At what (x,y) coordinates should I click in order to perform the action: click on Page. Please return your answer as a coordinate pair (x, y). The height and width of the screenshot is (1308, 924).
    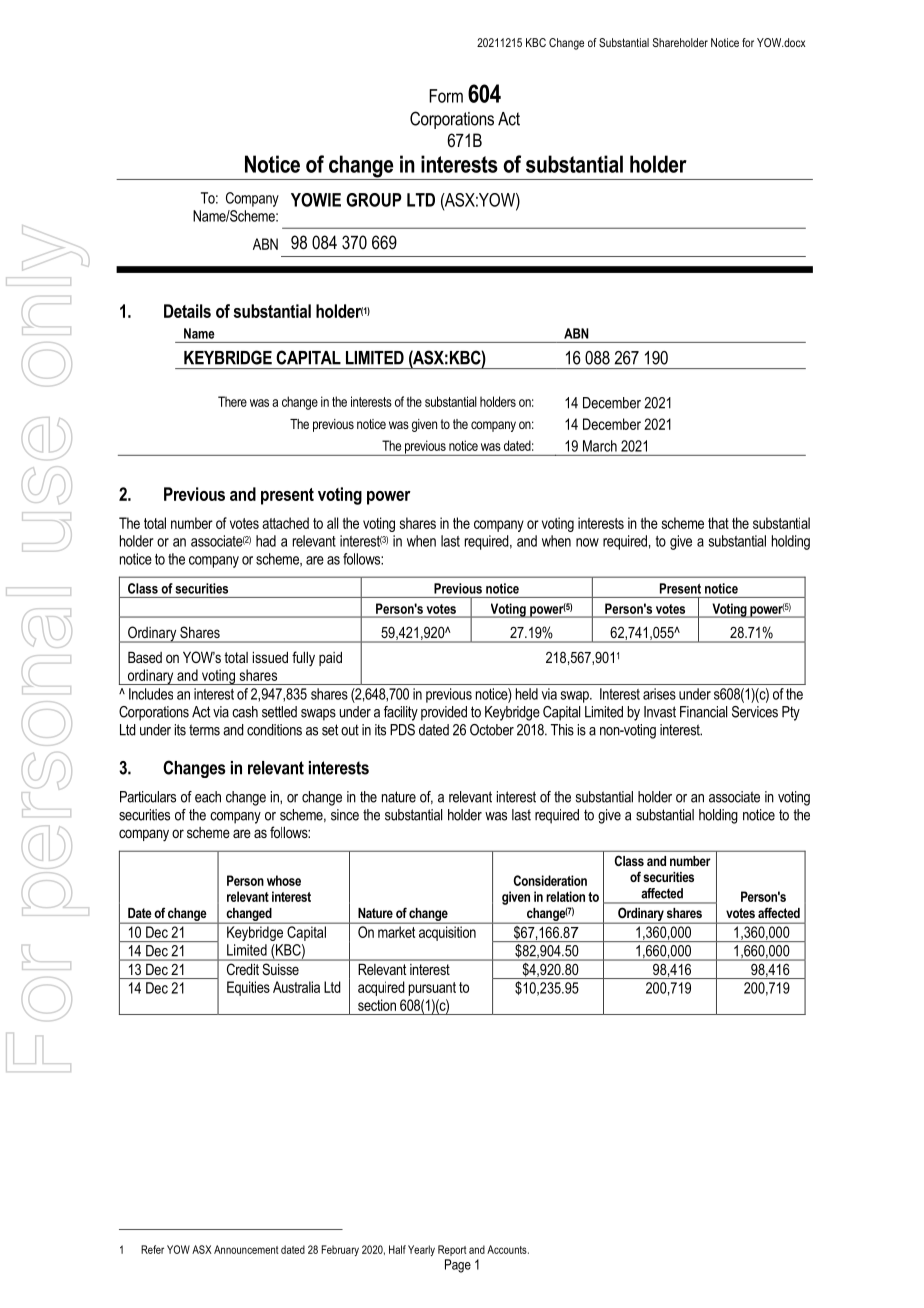
    Looking at the image, I should click on (458, 1266).
